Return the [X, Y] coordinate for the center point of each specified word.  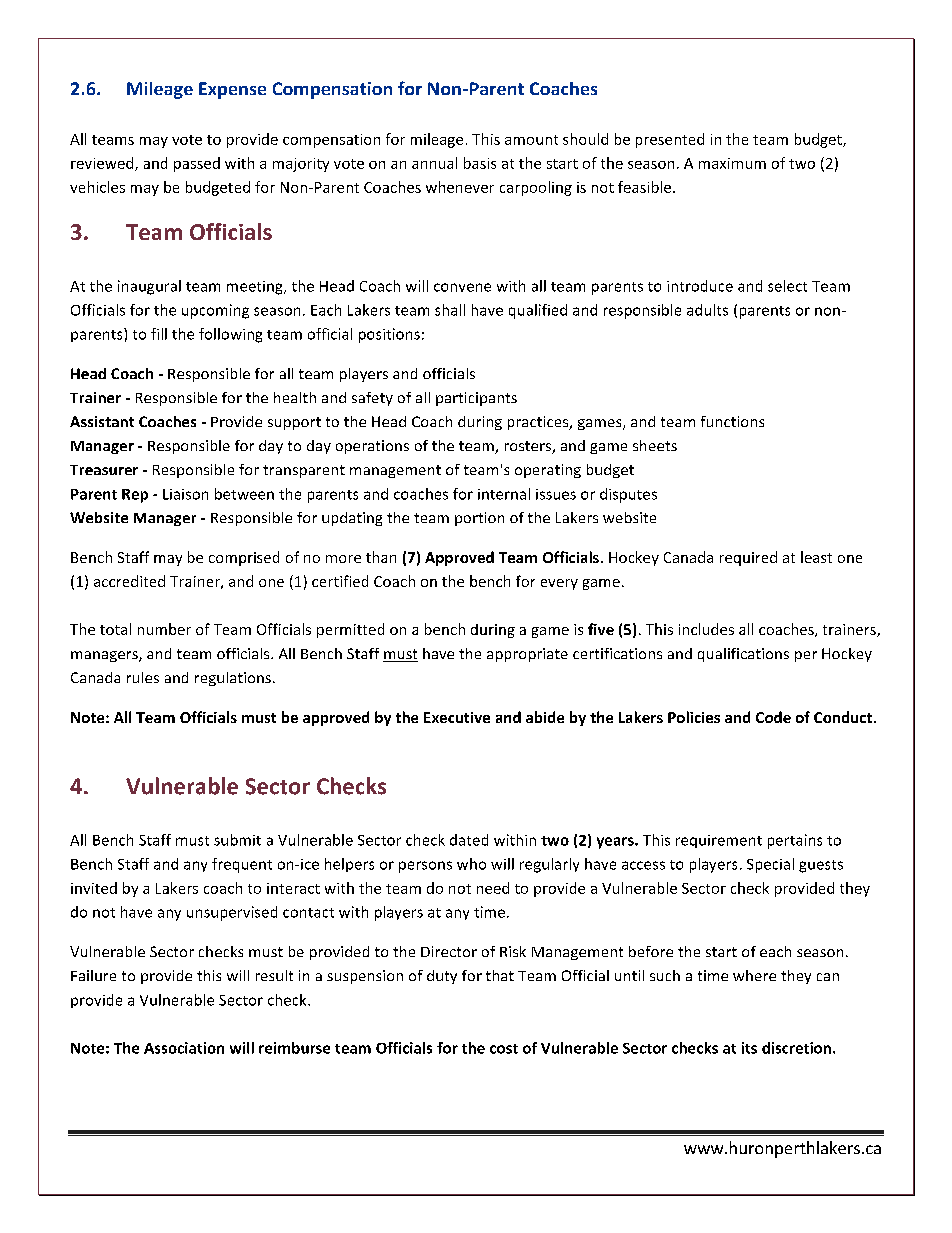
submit [237, 840]
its [749, 1048]
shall [450, 310]
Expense [232, 90]
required [748, 558]
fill [159, 334]
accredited [129, 581]
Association [184, 1048]
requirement [719, 841]
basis [480, 163]
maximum [732, 163]
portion [479, 519]
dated [469, 840]
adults [707, 310]
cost [504, 1049]
